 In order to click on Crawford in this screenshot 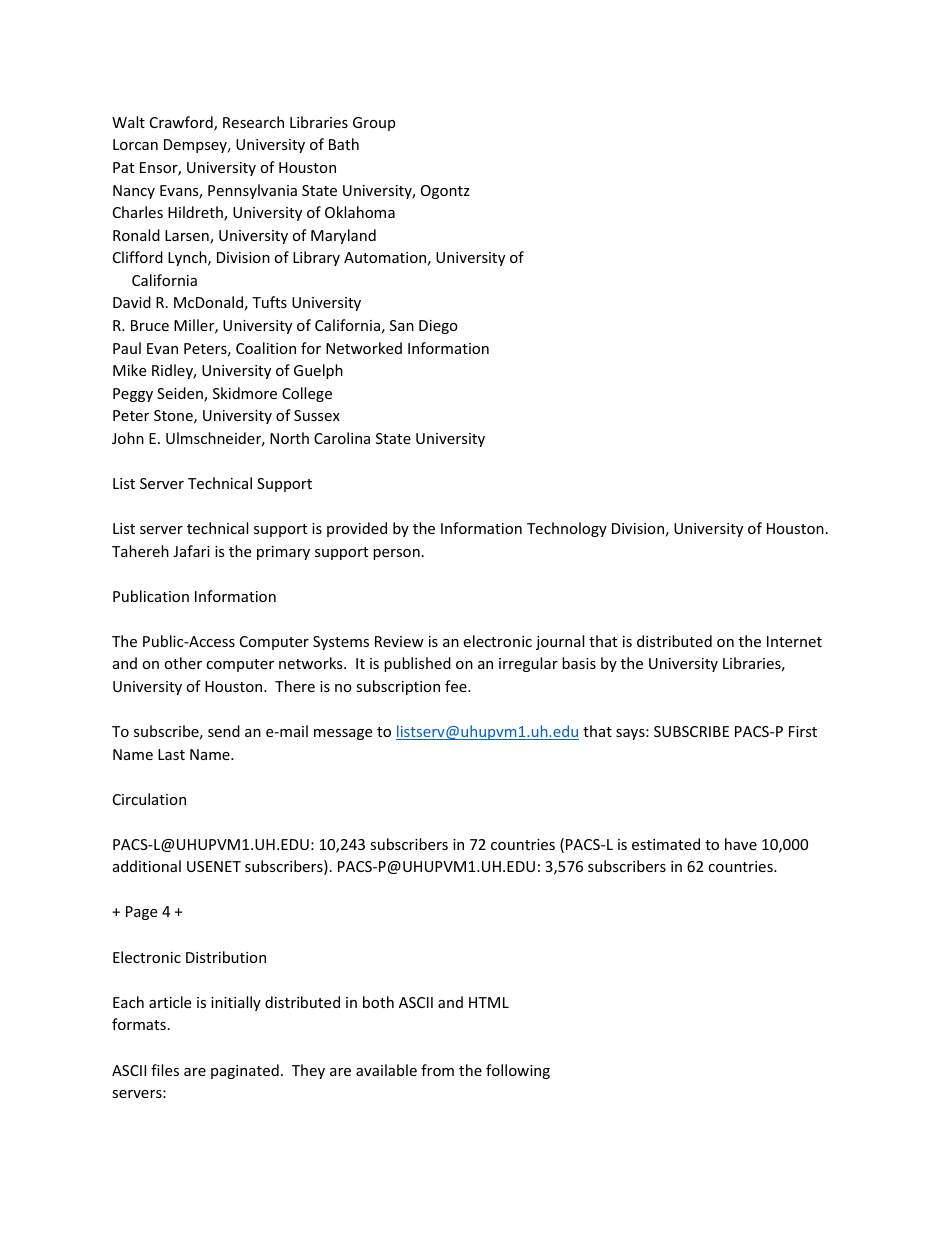, I will do `click(182, 123)`.
